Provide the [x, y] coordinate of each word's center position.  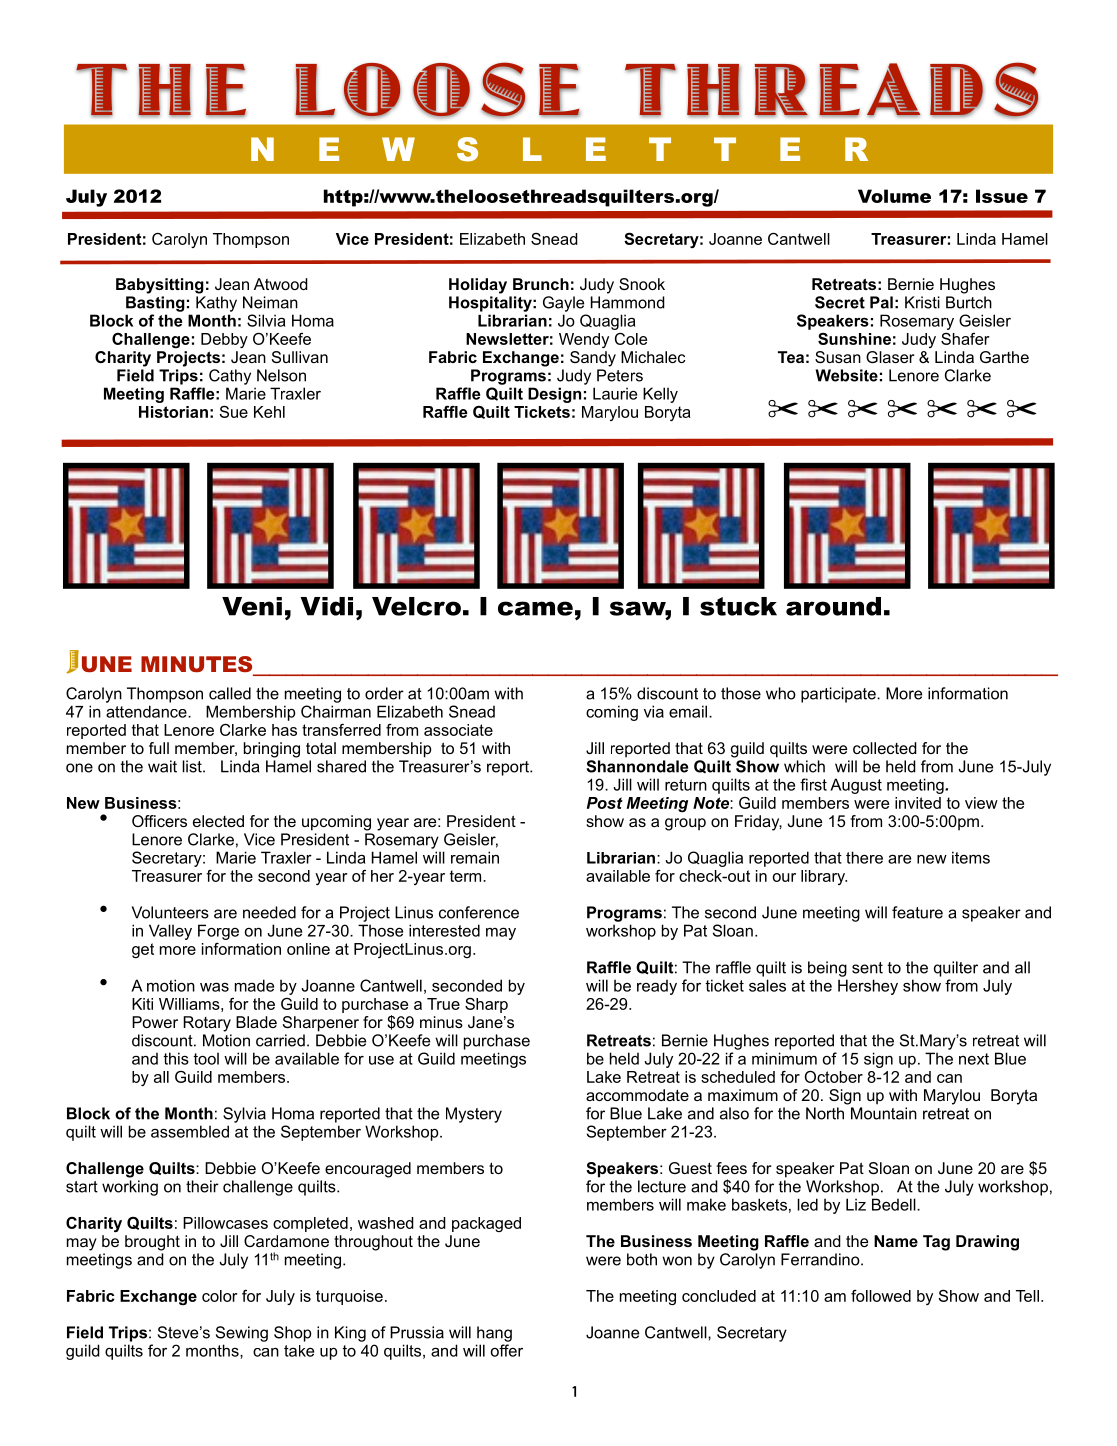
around [833, 606]
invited [918, 803]
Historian [173, 412]
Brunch [541, 284]
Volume [894, 196]
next [974, 1059]
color [220, 1296]
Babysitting [160, 286]
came [535, 608]
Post [605, 803]
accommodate [637, 1095]
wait [162, 766]
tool [206, 1058]
